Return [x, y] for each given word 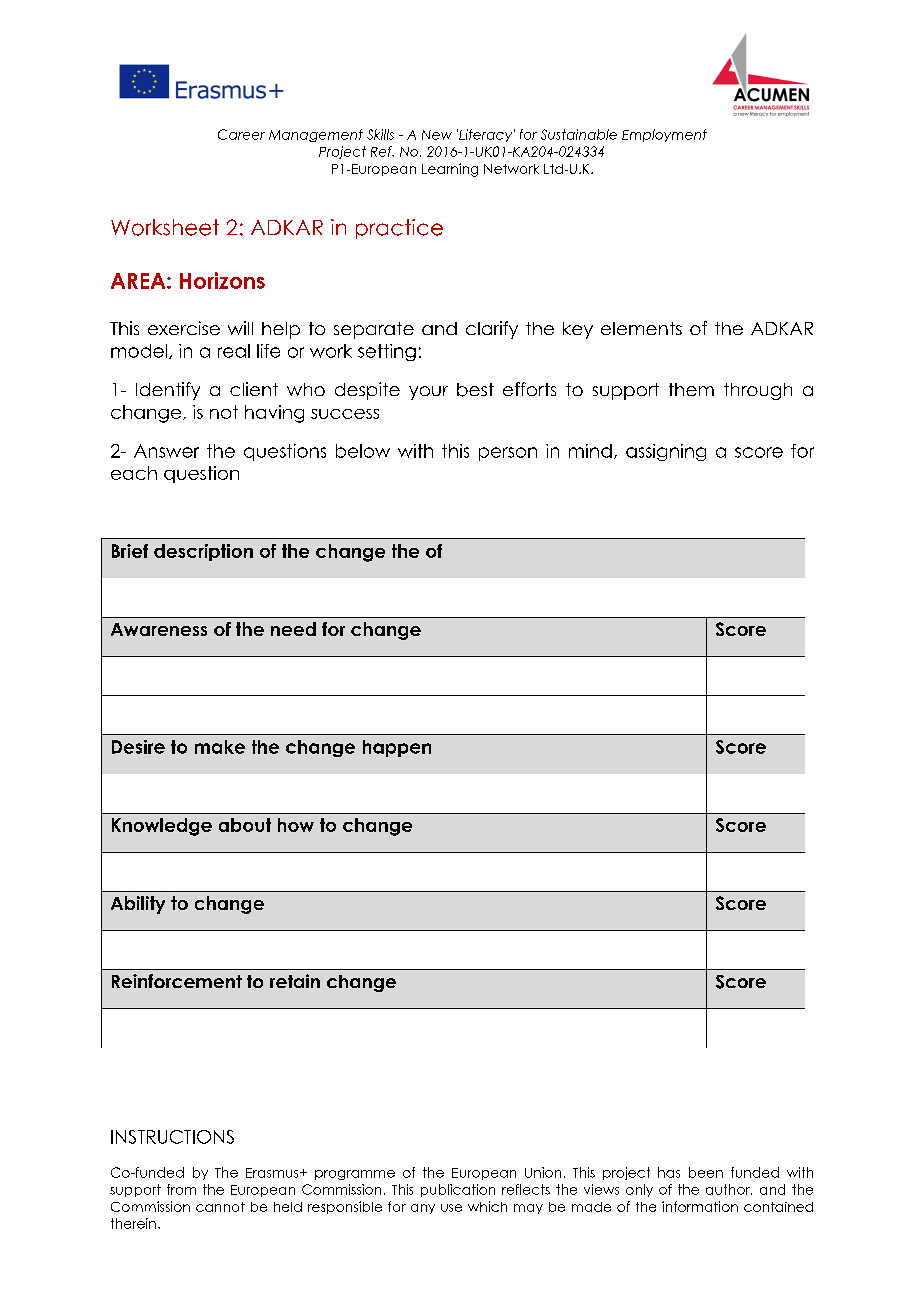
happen [397, 748]
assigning [666, 452]
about [245, 825]
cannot [220, 1207]
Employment [664, 135]
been [706, 1172]
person [508, 454]
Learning [450, 170]
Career [241, 134]
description [203, 552]
